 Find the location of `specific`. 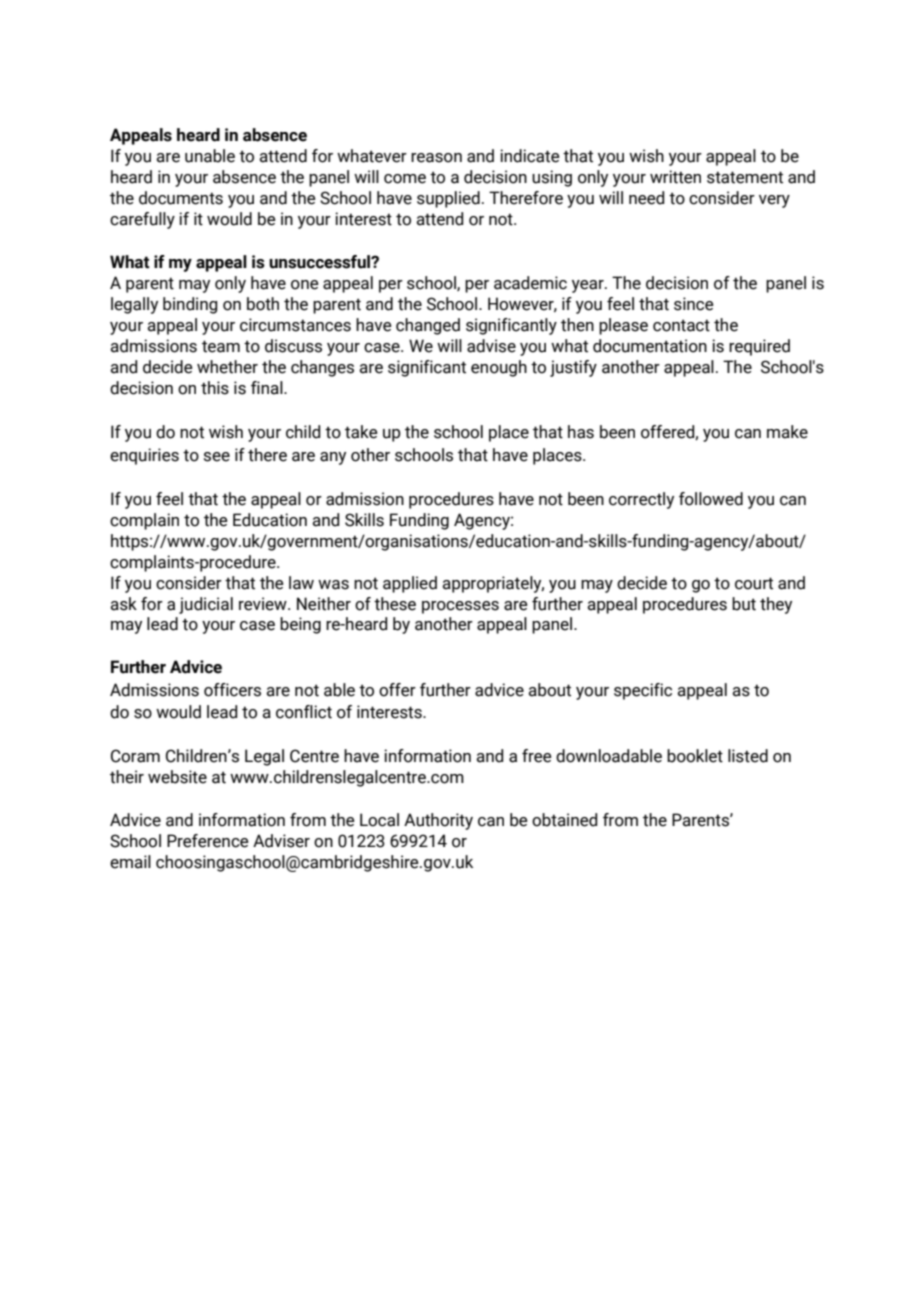

specific is located at coordinates (643, 691).
